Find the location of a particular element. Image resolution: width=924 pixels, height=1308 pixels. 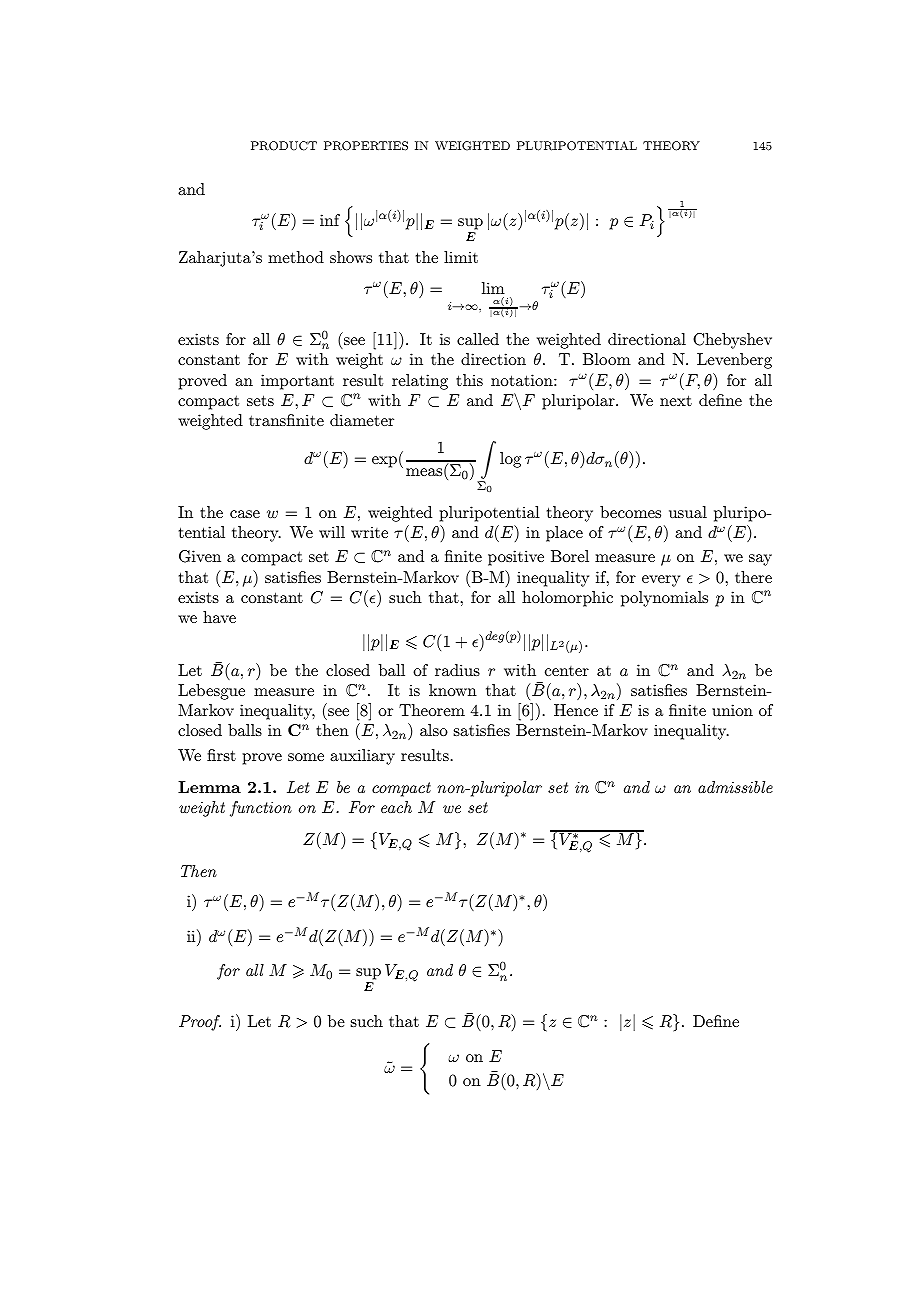

Chebyshev is located at coordinates (732, 341).
